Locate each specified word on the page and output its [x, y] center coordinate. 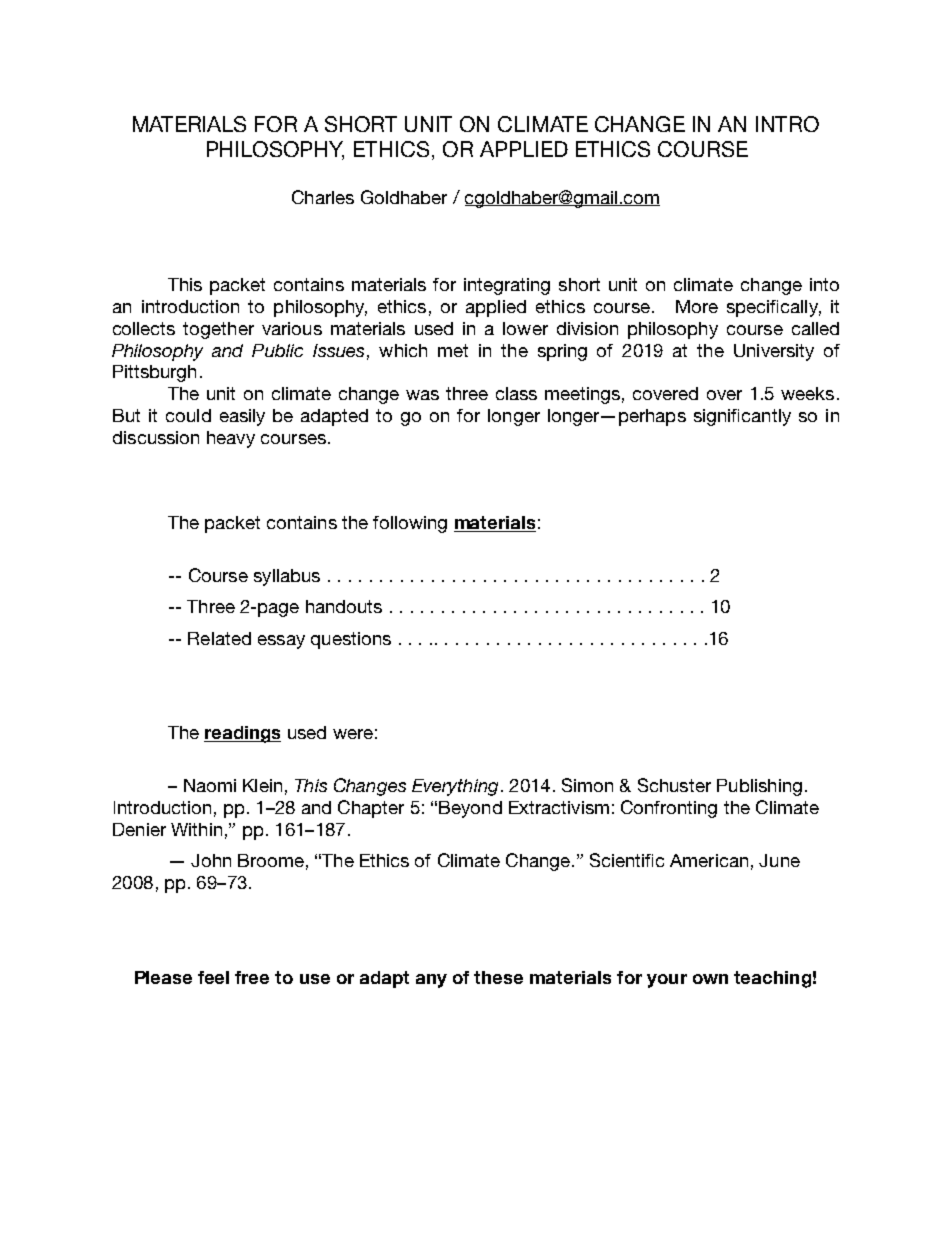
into [824, 284]
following [410, 524]
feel [213, 977]
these [498, 977]
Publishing [759, 787]
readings [242, 734]
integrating [507, 286]
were [353, 734]
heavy [231, 439]
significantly [742, 417]
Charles [323, 197]
